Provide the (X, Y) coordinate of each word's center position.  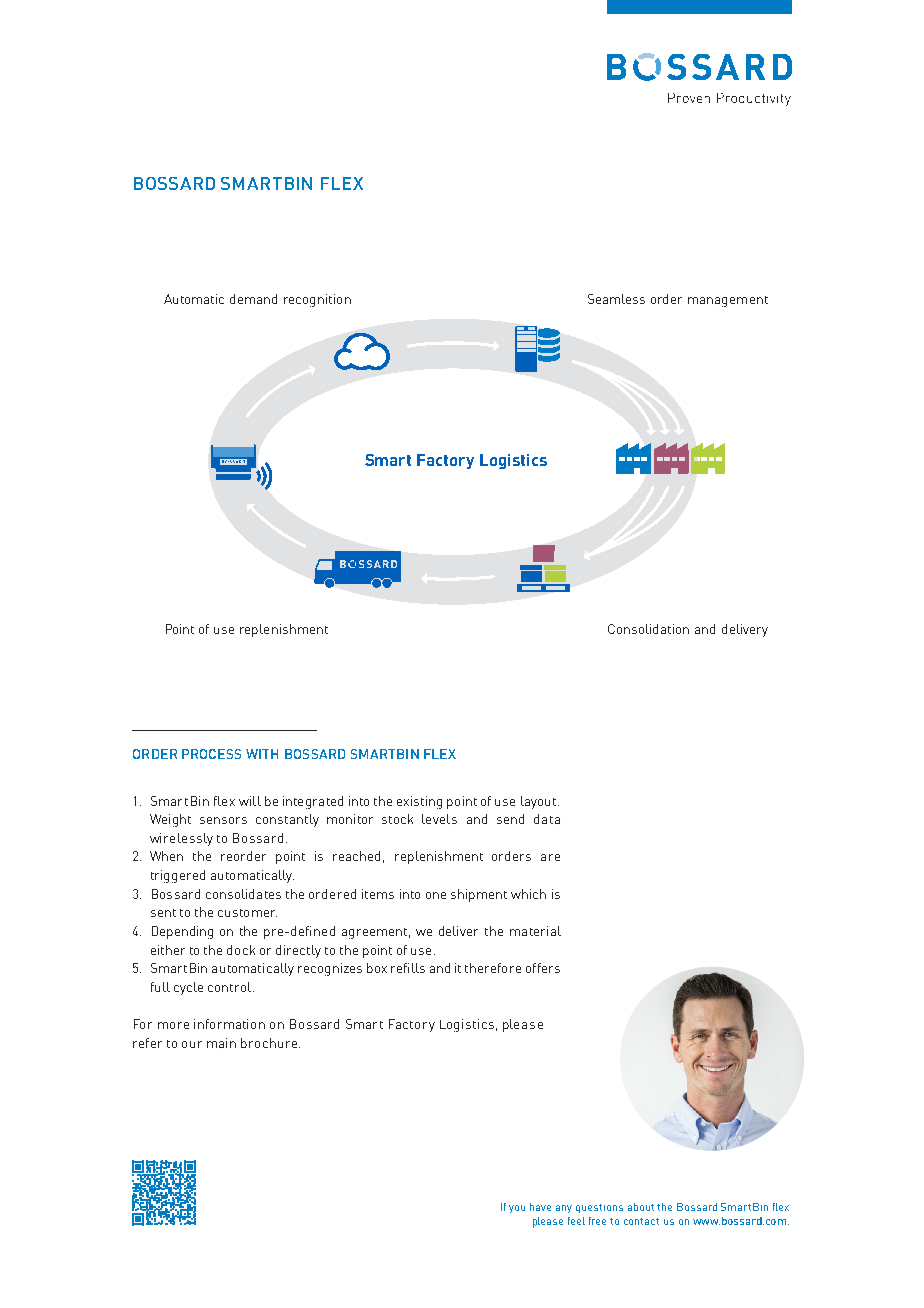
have (540, 1207)
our (192, 1044)
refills (408, 968)
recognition (317, 300)
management (728, 301)
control (231, 987)
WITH (262, 754)
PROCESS (211, 754)
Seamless (616, 299)
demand (253, 299)
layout (540, 802)
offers (543, 968)
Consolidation (648, 629)
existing (419, 802)
